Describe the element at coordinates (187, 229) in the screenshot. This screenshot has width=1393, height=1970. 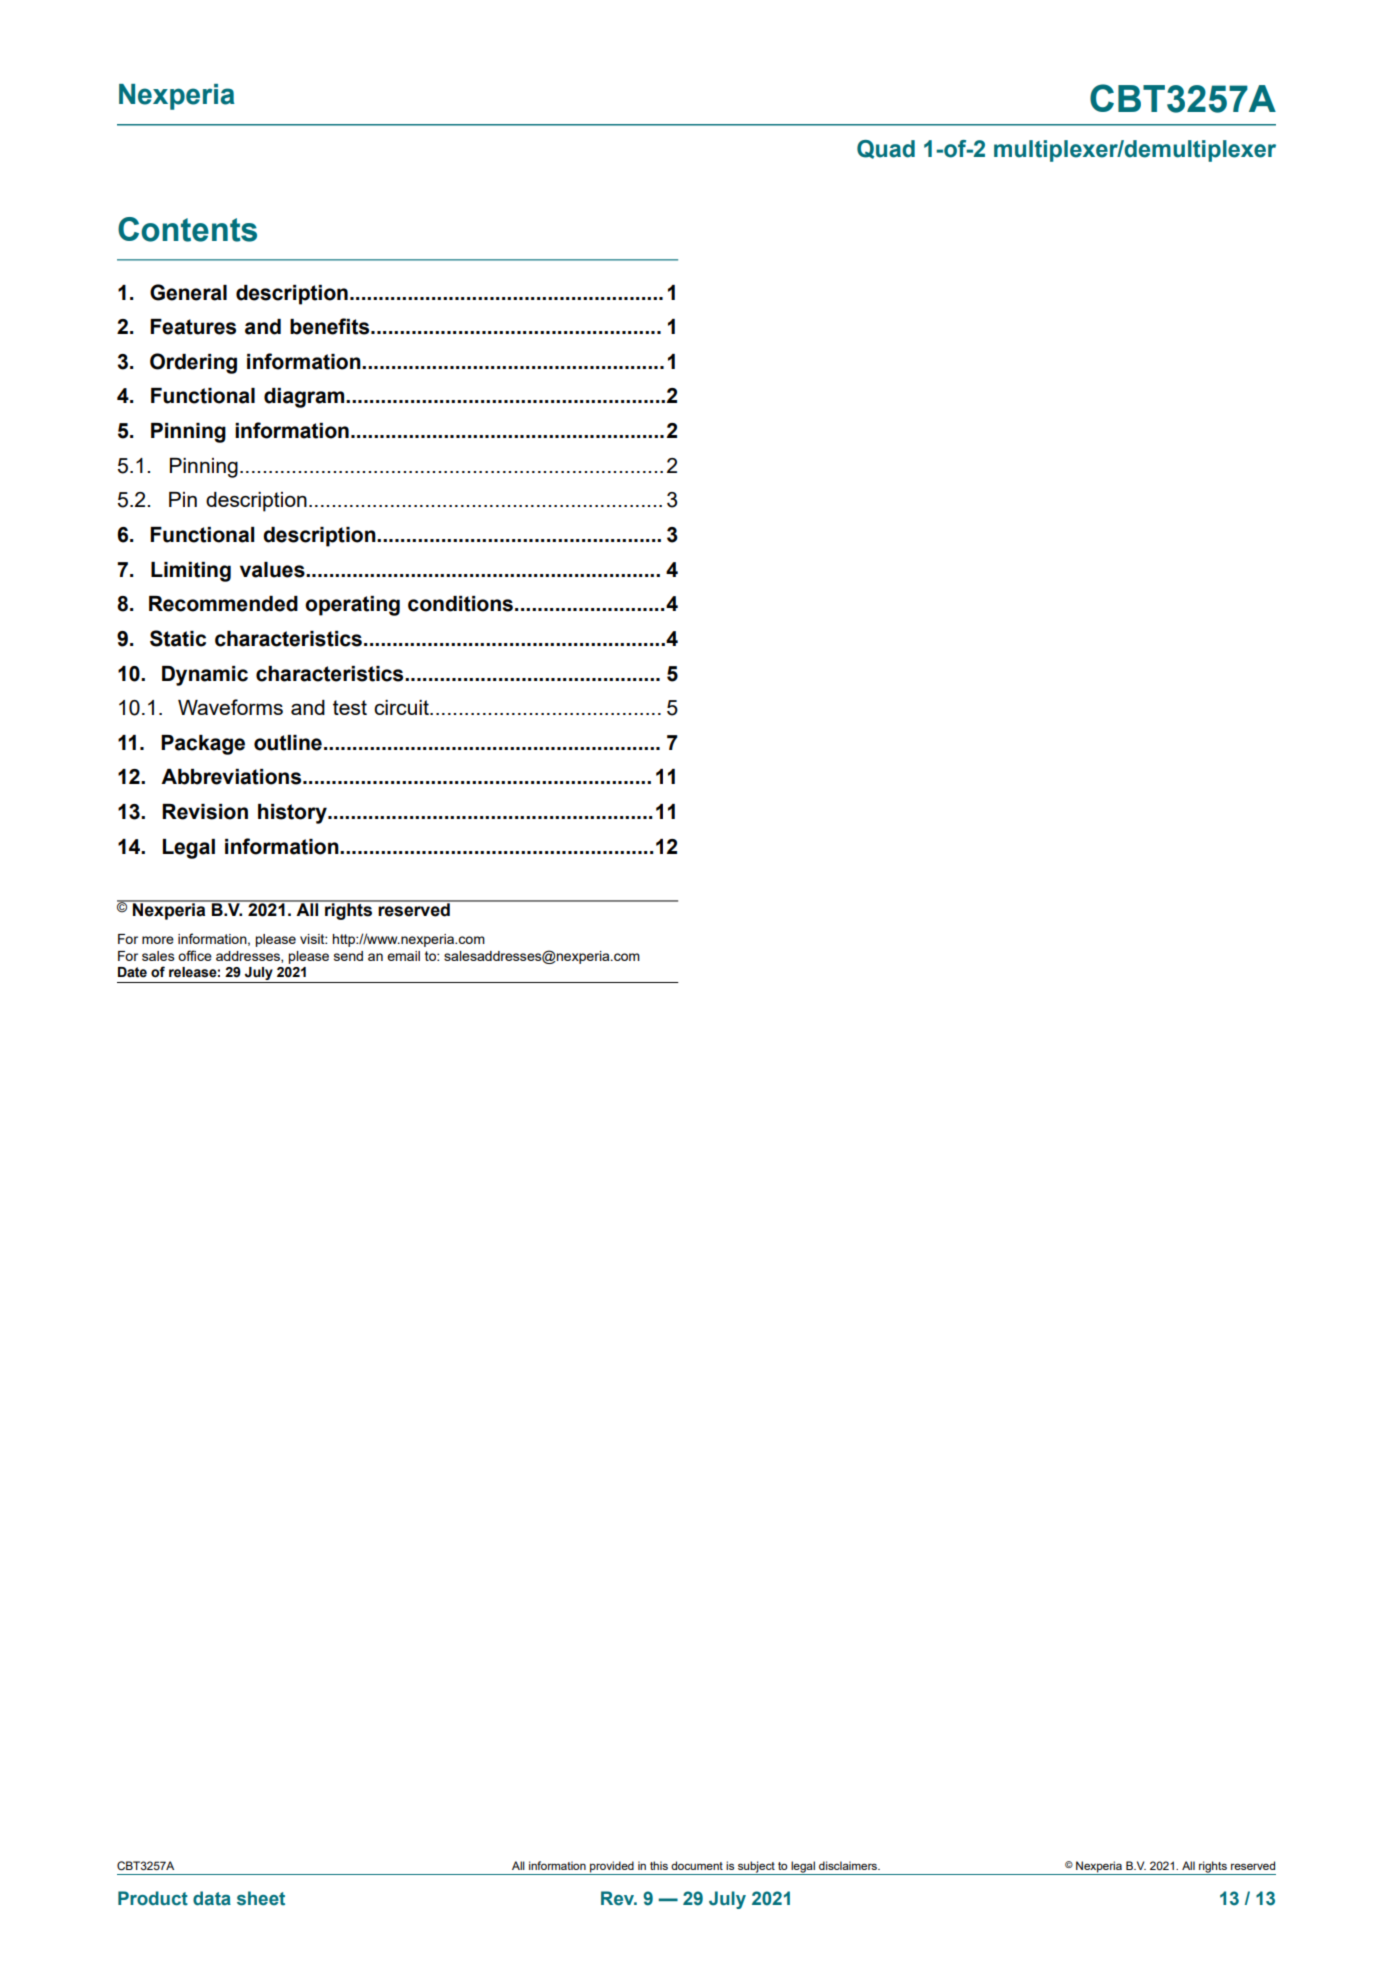
I see `Contents` at that location.
